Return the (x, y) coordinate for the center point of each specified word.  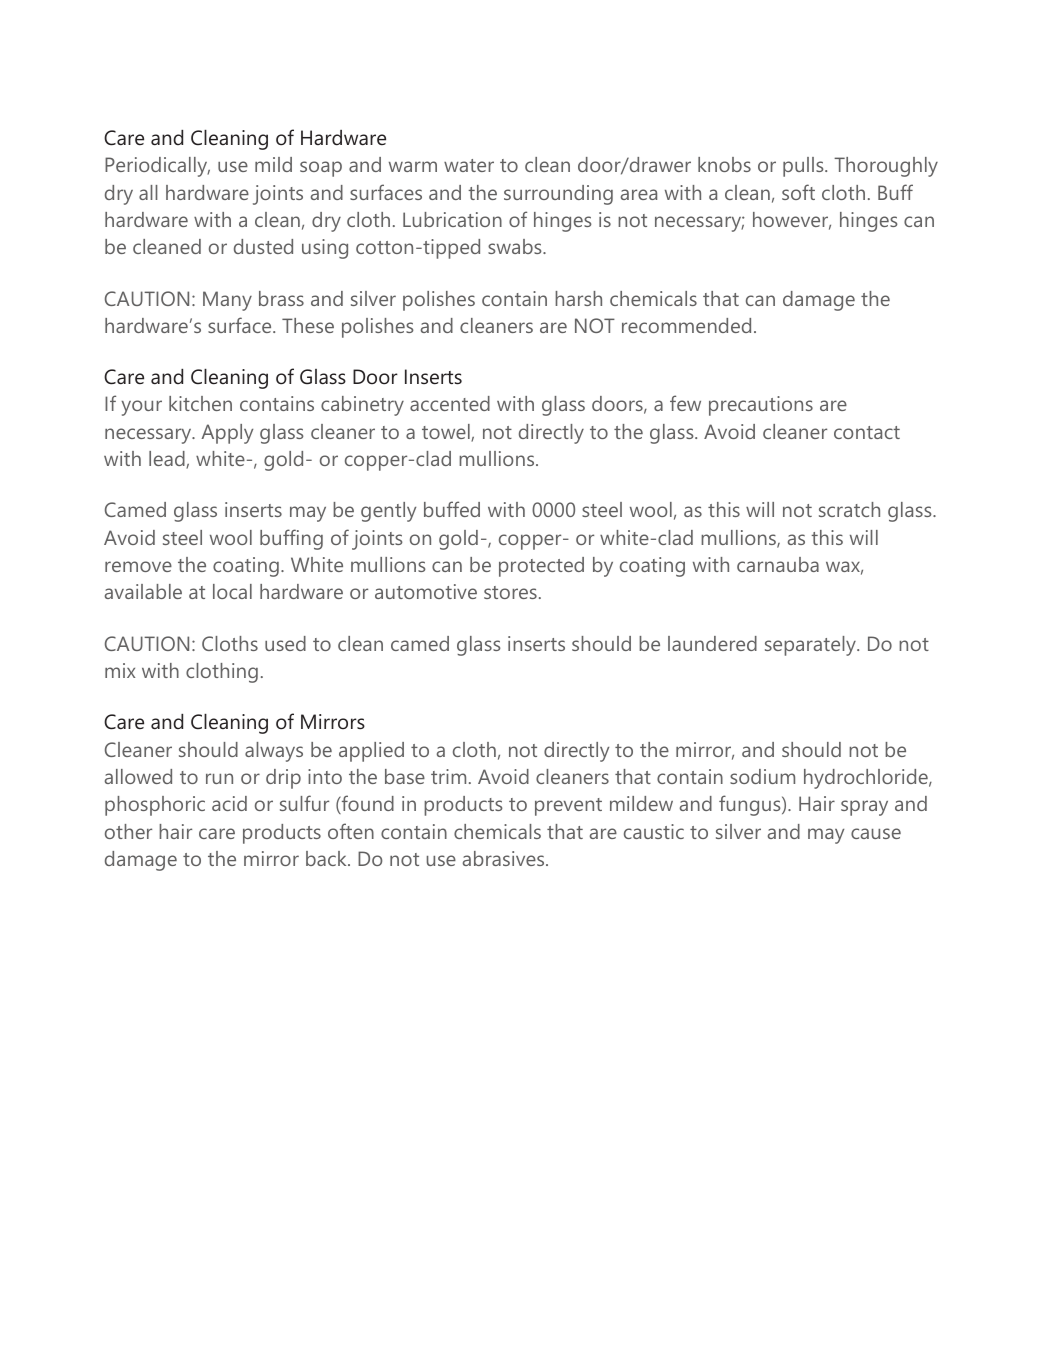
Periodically (157, 167)
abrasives (505, 858)
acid (229, 803)
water (469, 165)
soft (798, 192)
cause (876, 833)
